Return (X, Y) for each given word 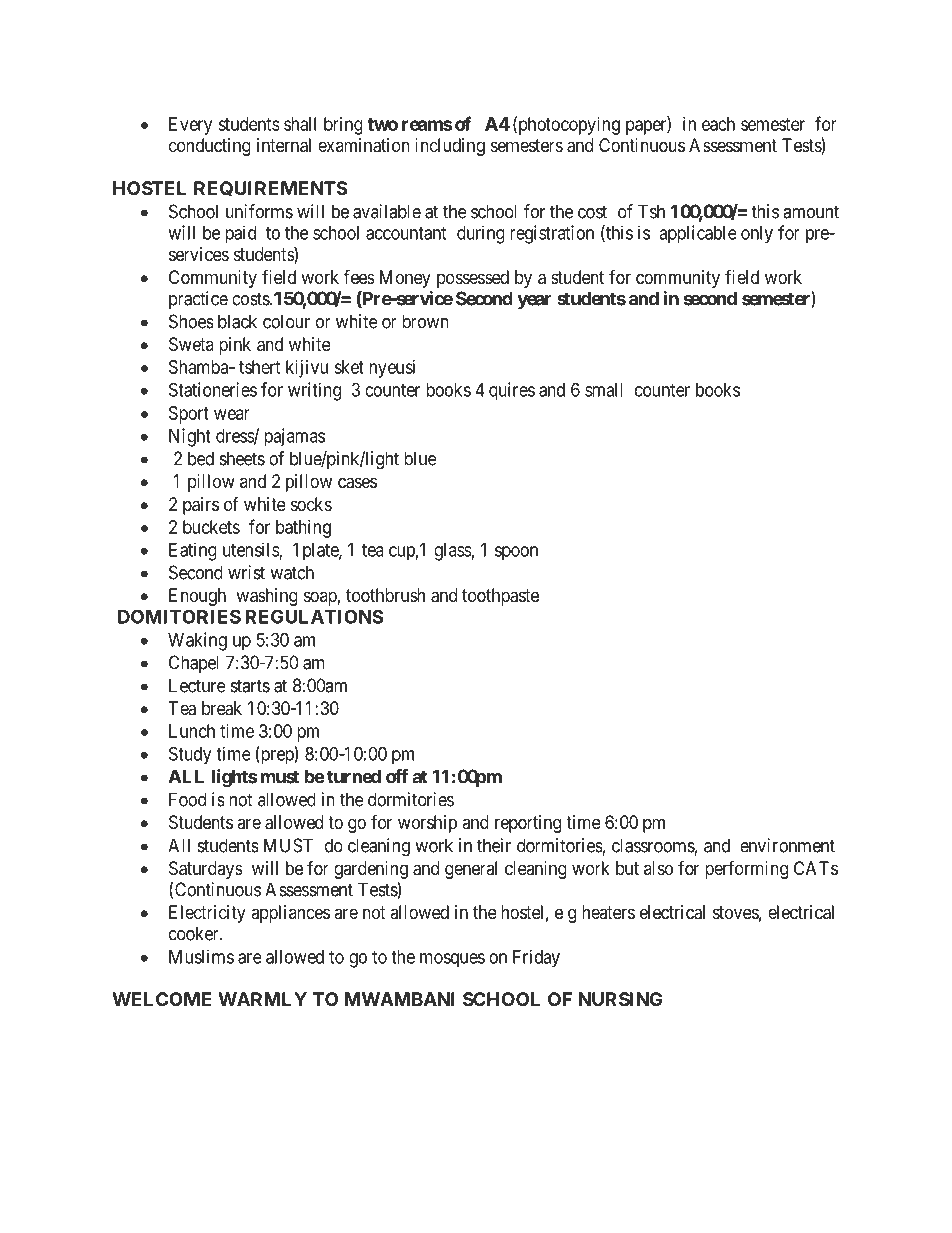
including (450, 147)
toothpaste (500, 597)
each (718, 124)
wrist (246, 572)
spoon (516, 553)
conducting (210, 147)
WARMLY (262, 999)
